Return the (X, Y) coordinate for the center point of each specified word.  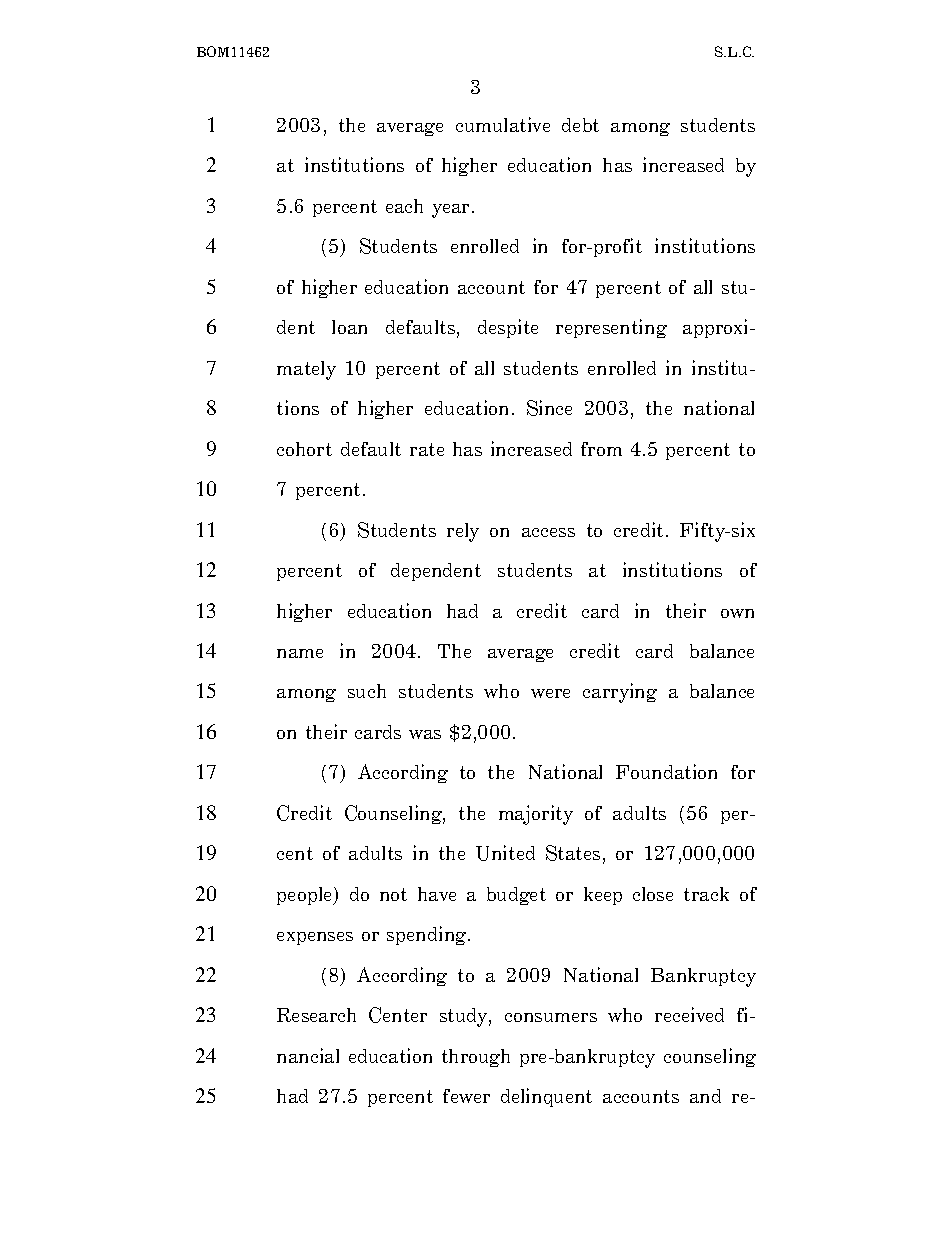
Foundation (666, 771)
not (393, 894)
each (404, 206)
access (548, 532)
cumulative (503, 124)
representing (611, 328)
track (706, 894)
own (737, 613)
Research (316, 1015)
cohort (304, 449)
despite (508, 328)
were (550, 693)
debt (580, 125)
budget (516, 896)
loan (349, 327)
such (367, 691)
